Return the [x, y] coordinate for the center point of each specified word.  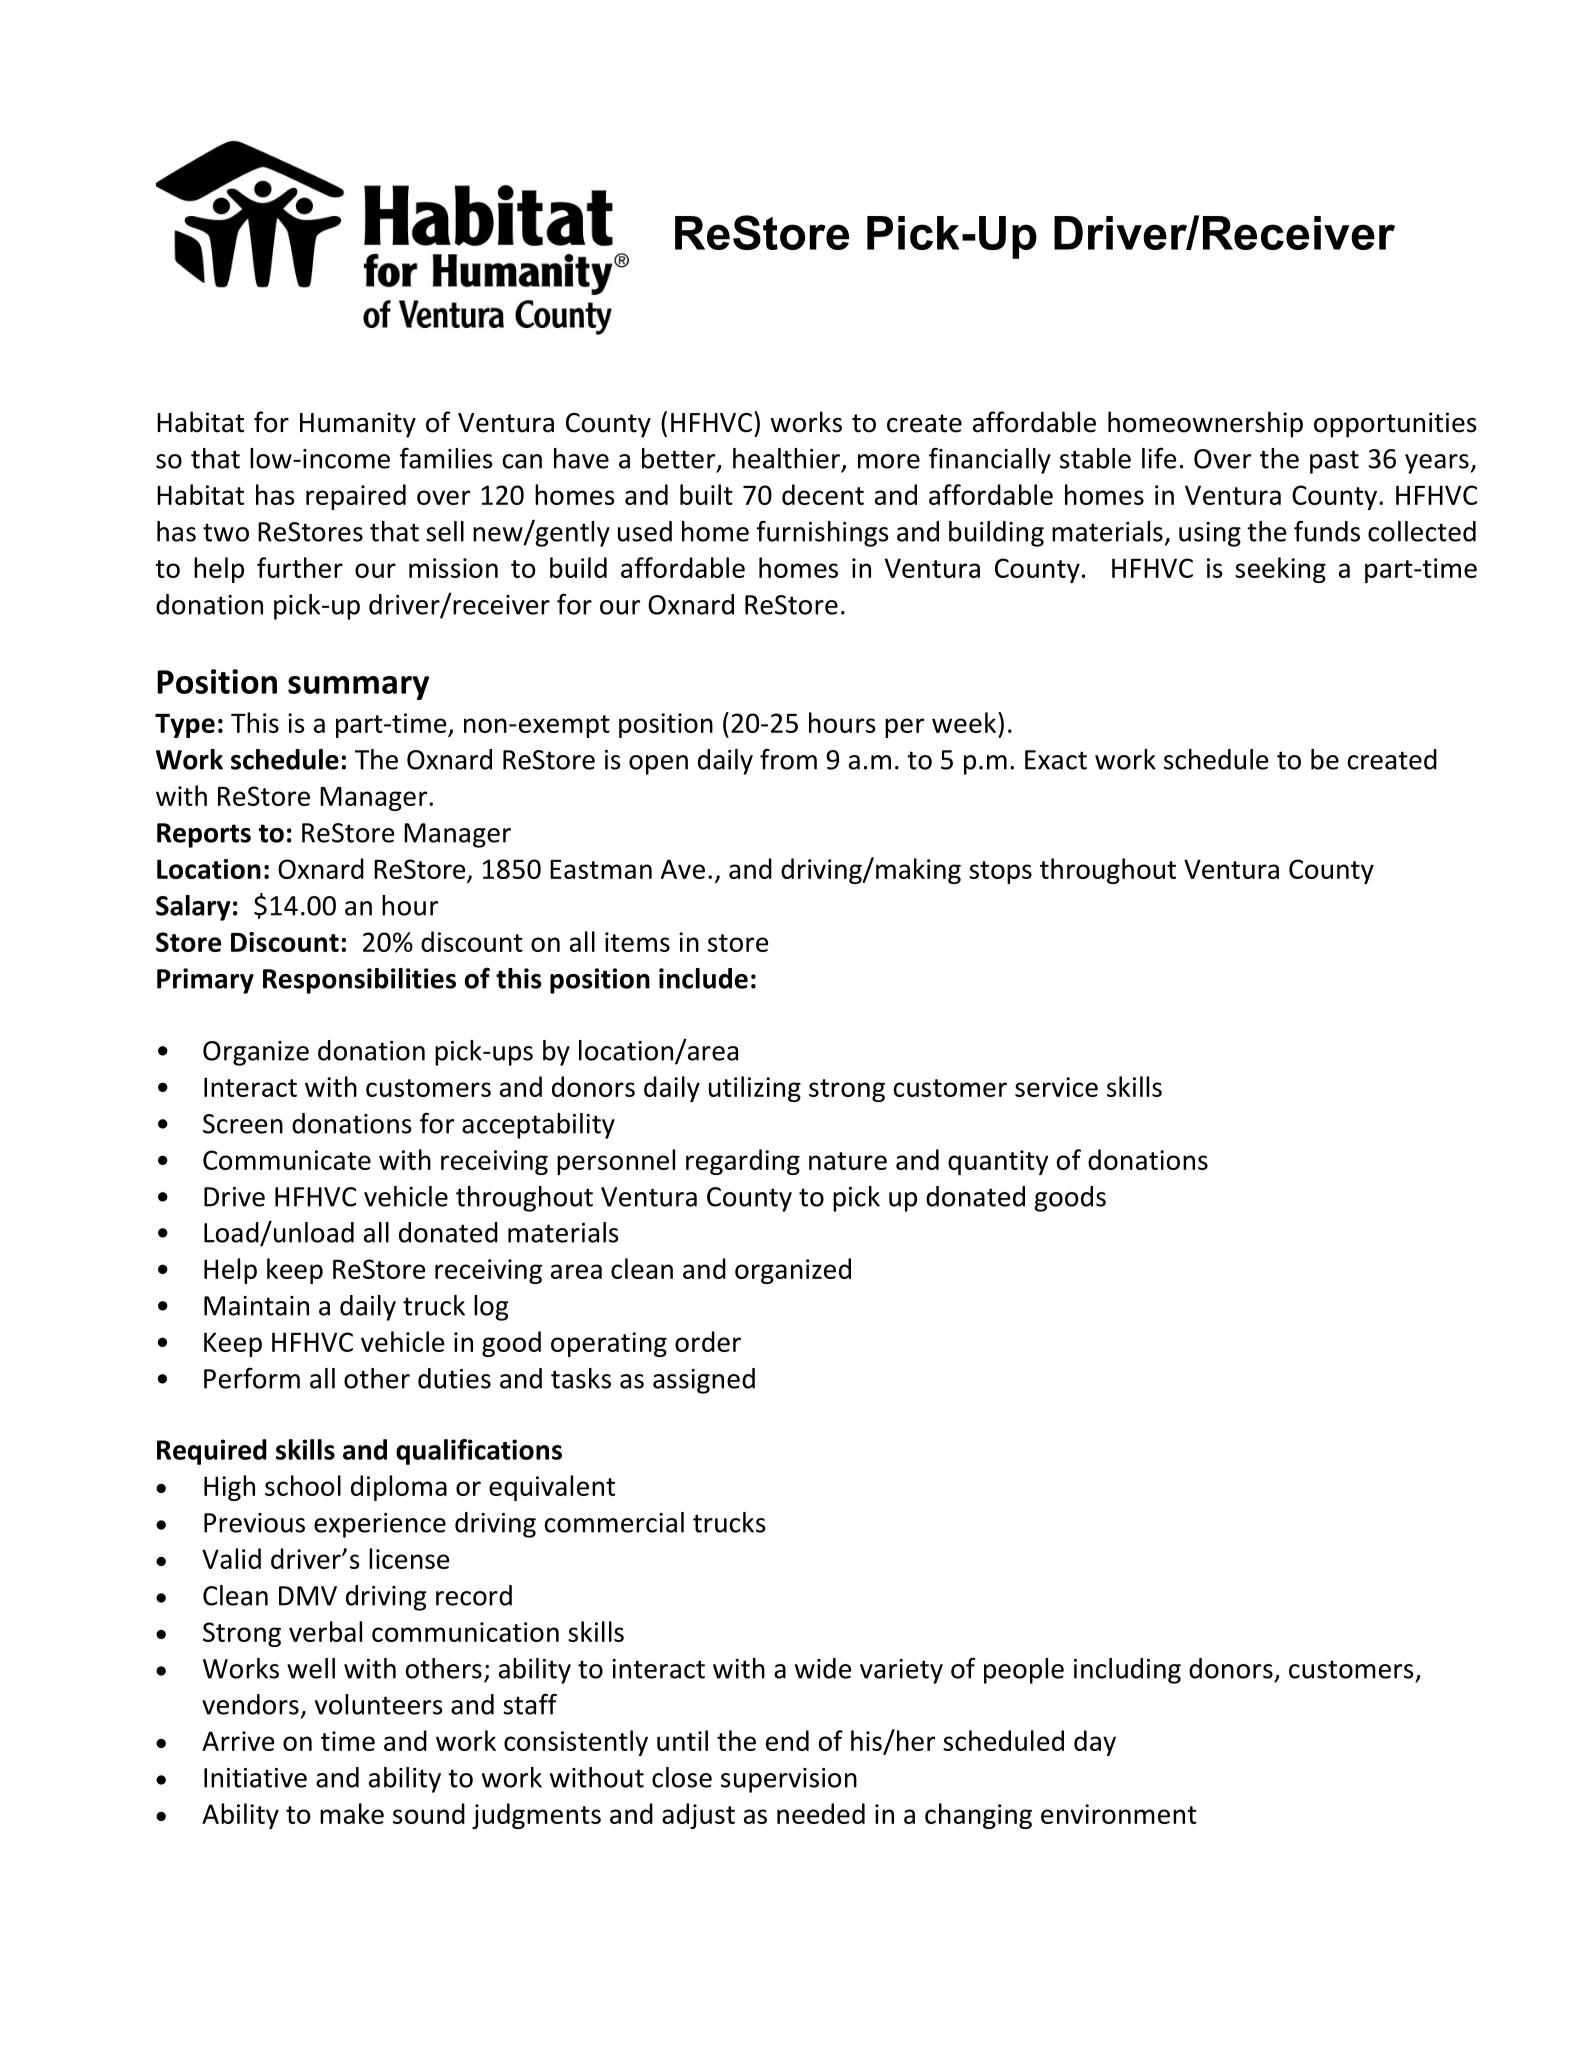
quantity [998, 1162]
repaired [356, 497]
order [708, 1341]
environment [1119, 1814]
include [703, 978]
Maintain [256, 1306]
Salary [193, 908]
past [1334, 462]
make [352, 1813]
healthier [786, 458]
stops [1000, 872]
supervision [789, 1780]
